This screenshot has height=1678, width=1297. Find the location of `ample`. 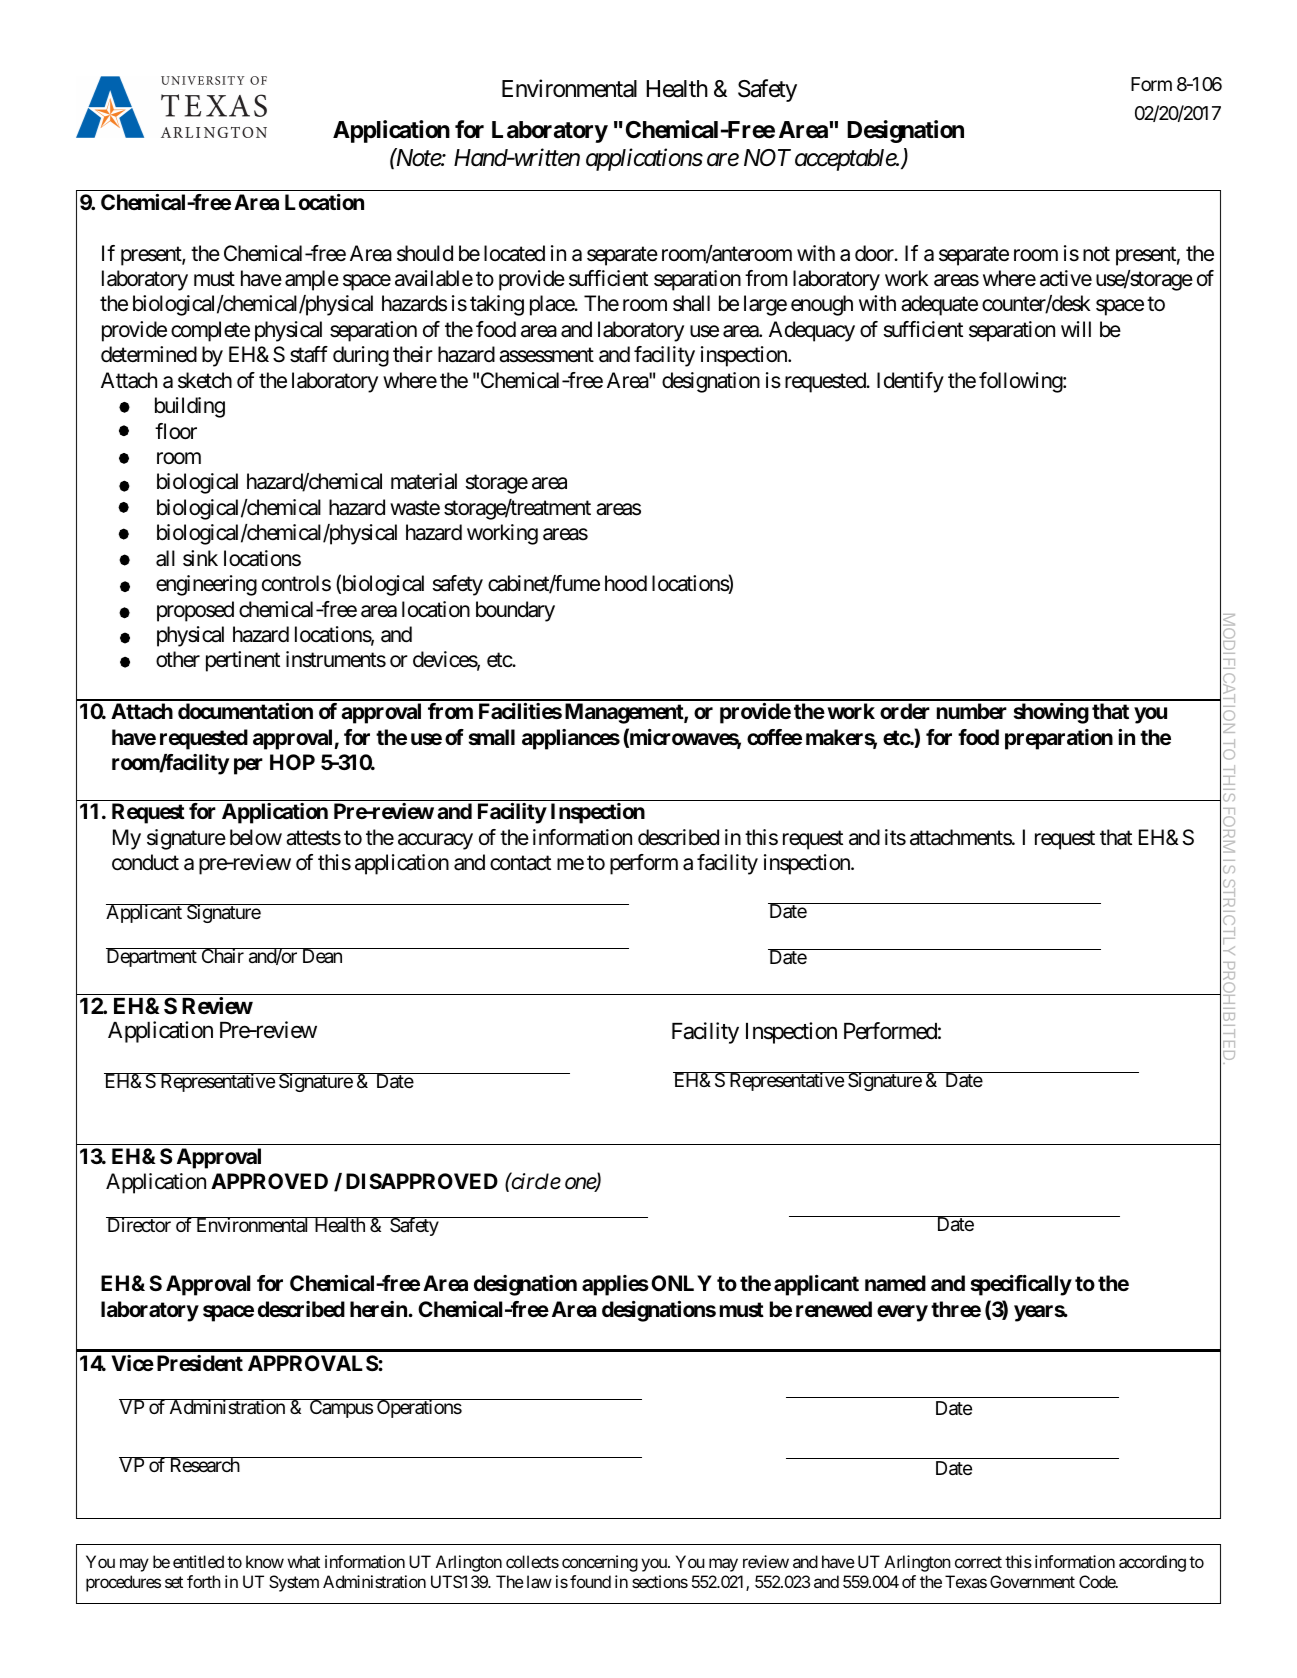

ample is located at coordinates (312, 280).
